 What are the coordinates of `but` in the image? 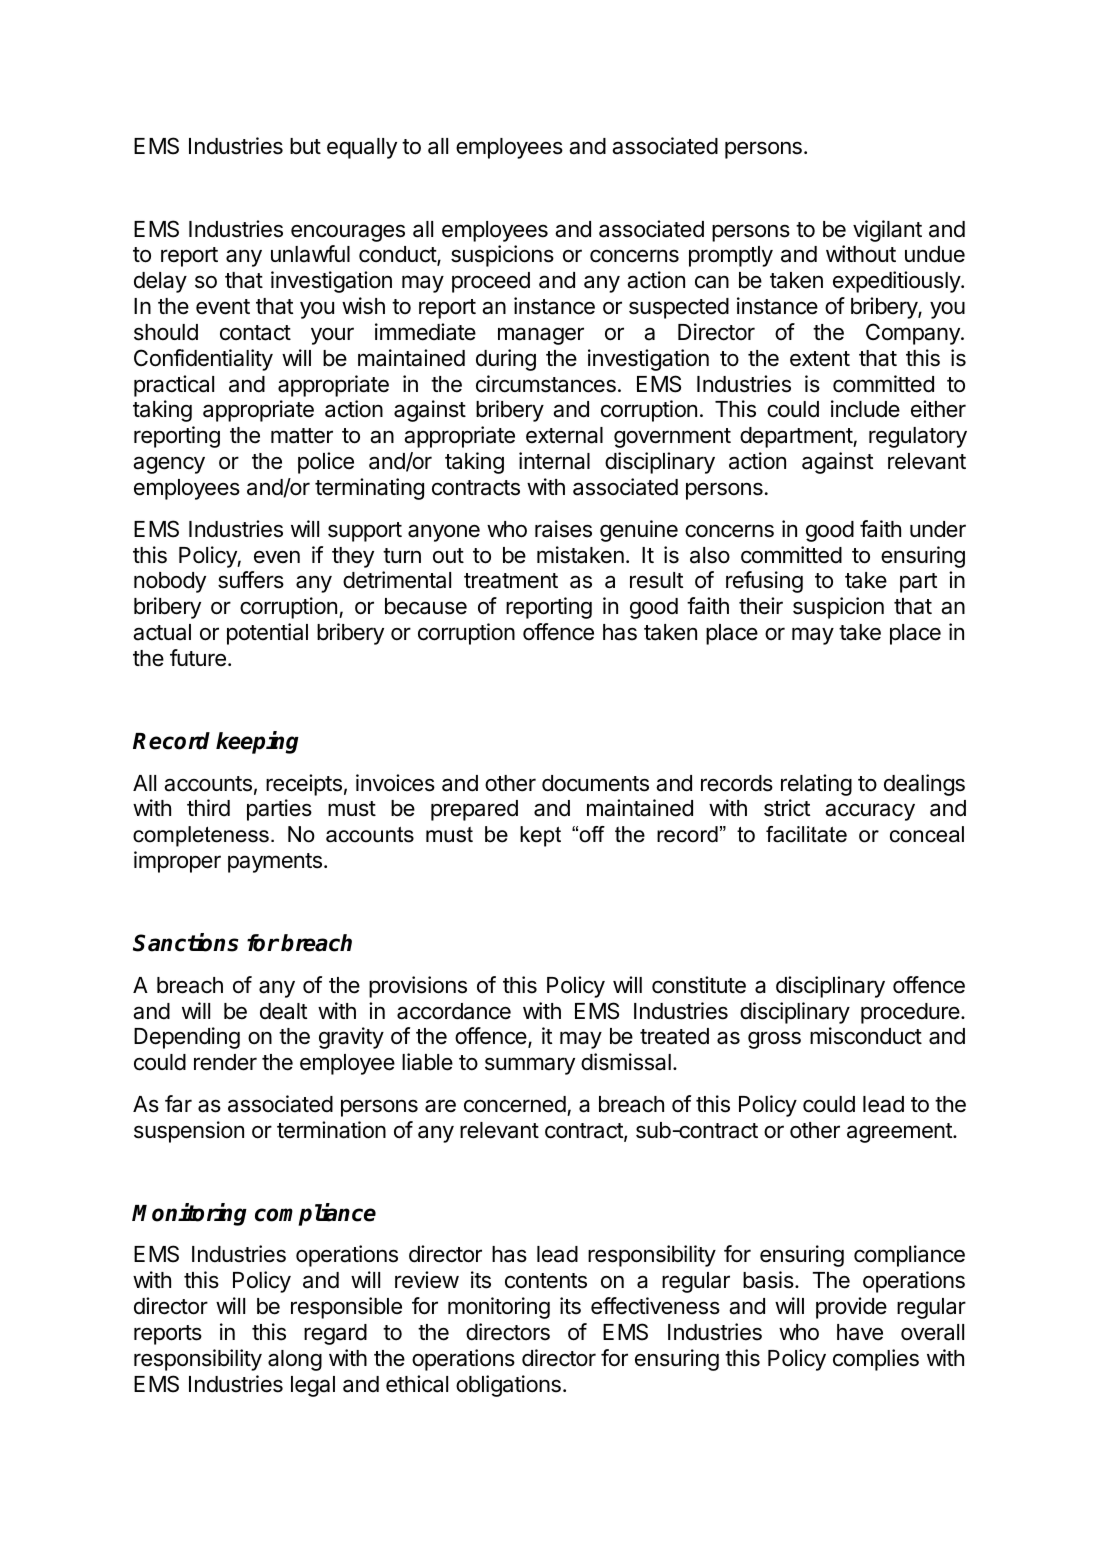 It's located at (305, 146).
